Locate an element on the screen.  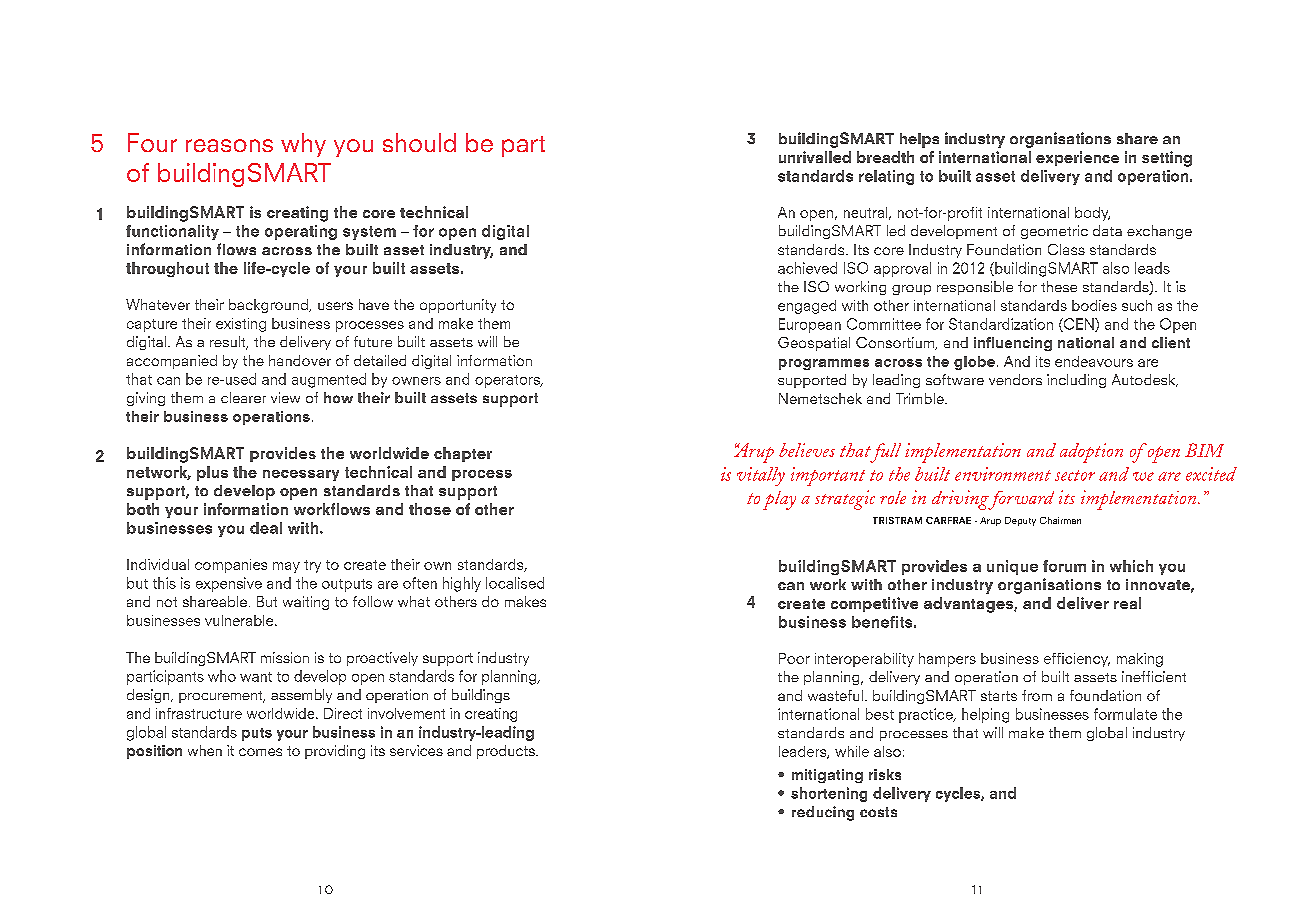
why is located at coordinates (303, 145).
